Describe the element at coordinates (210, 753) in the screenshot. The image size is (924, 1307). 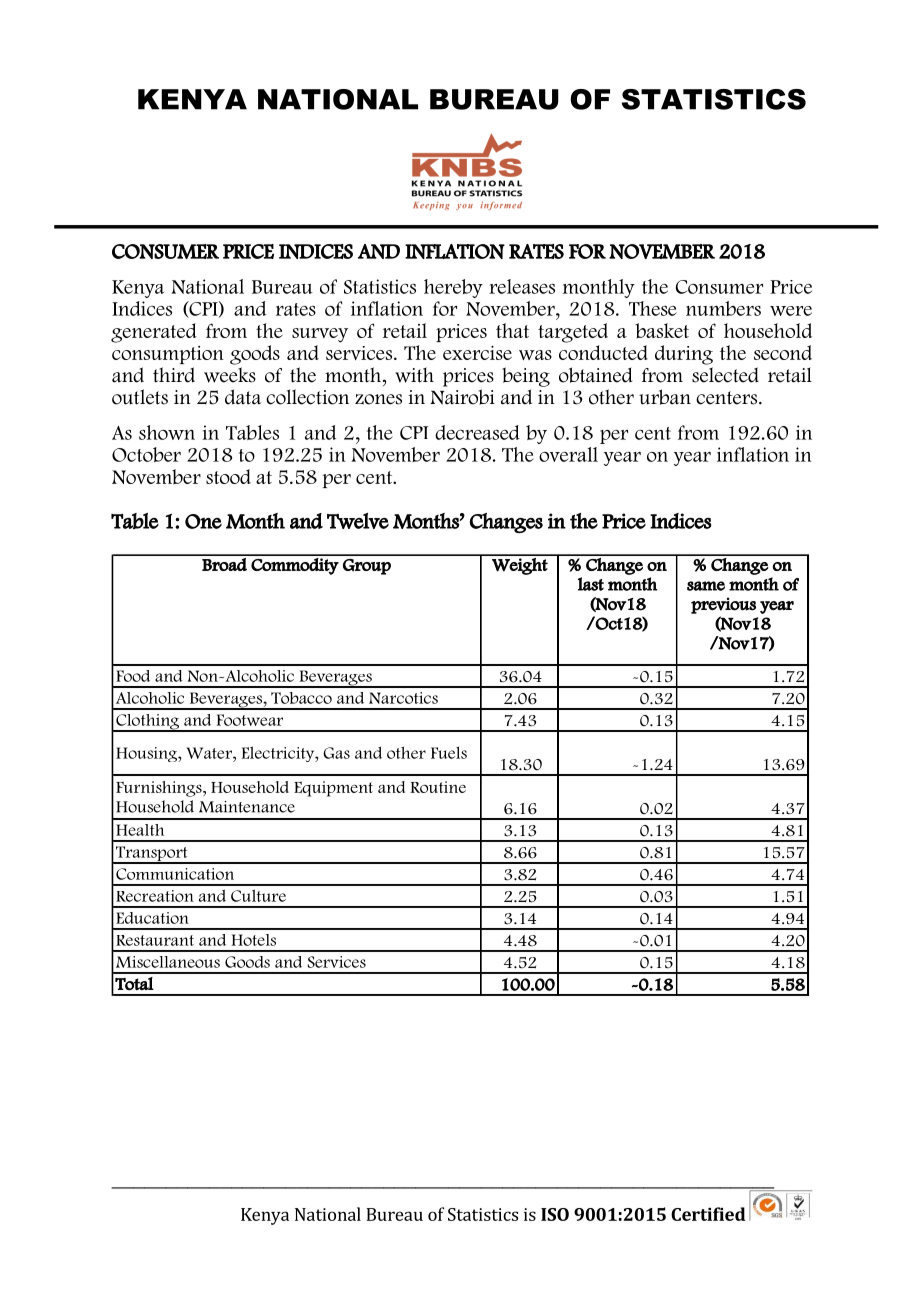
I see `Water` at that location.
